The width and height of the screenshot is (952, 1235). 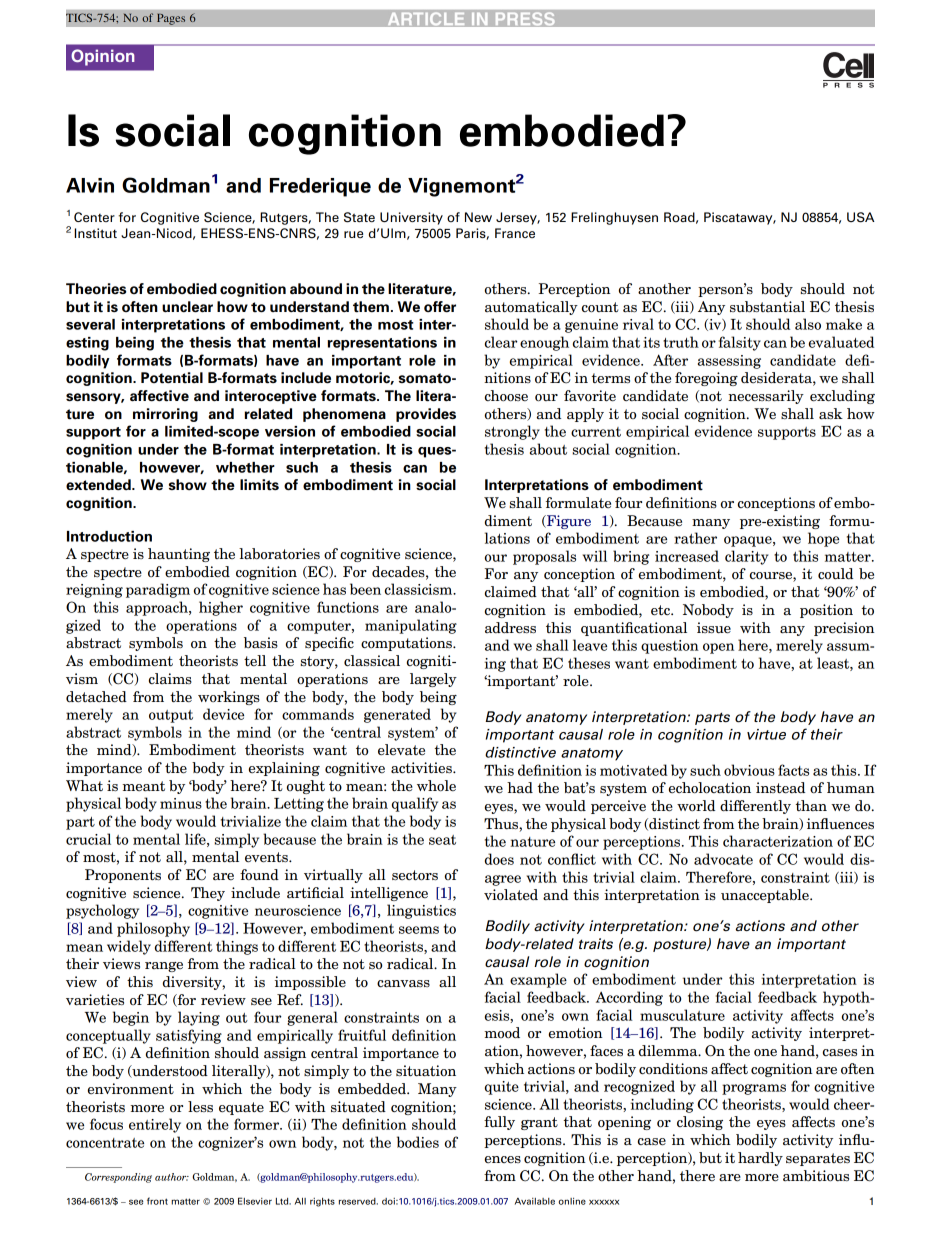 What do you see at coordinates (103, 57) in the screenshot?
I see `Opinion` at bounding box center [103, 57].
